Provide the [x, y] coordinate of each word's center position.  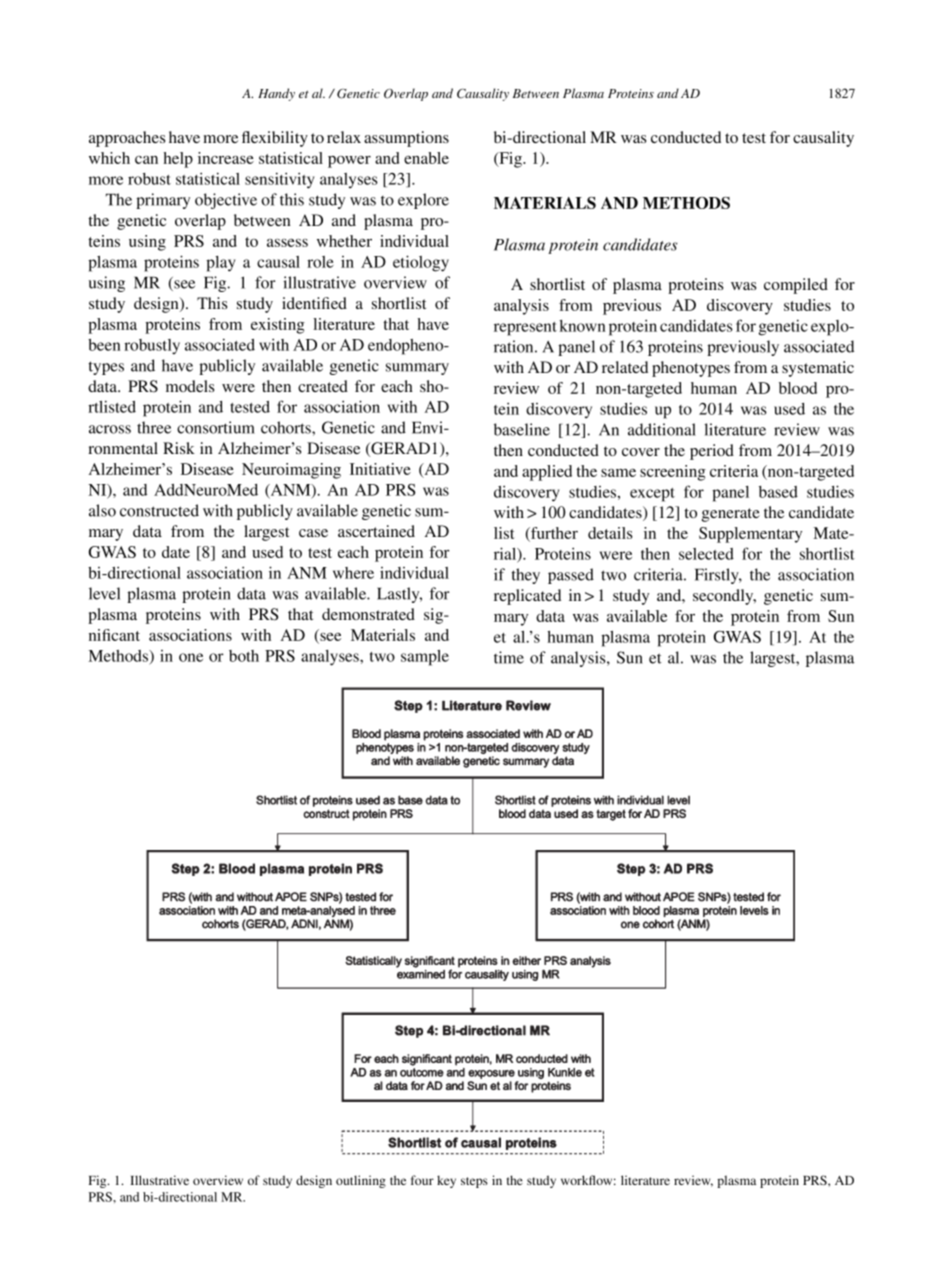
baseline [522, 429]
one [191, 657]
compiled [796, 286]
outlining [361, 1181]
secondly [724, 597]
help [178, 160]
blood [798, 388]
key [446, 1181]
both [244, 656]
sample [425, 658]
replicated [527, 597]
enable [426, 158]
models [190, 386]
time [509, 657]
